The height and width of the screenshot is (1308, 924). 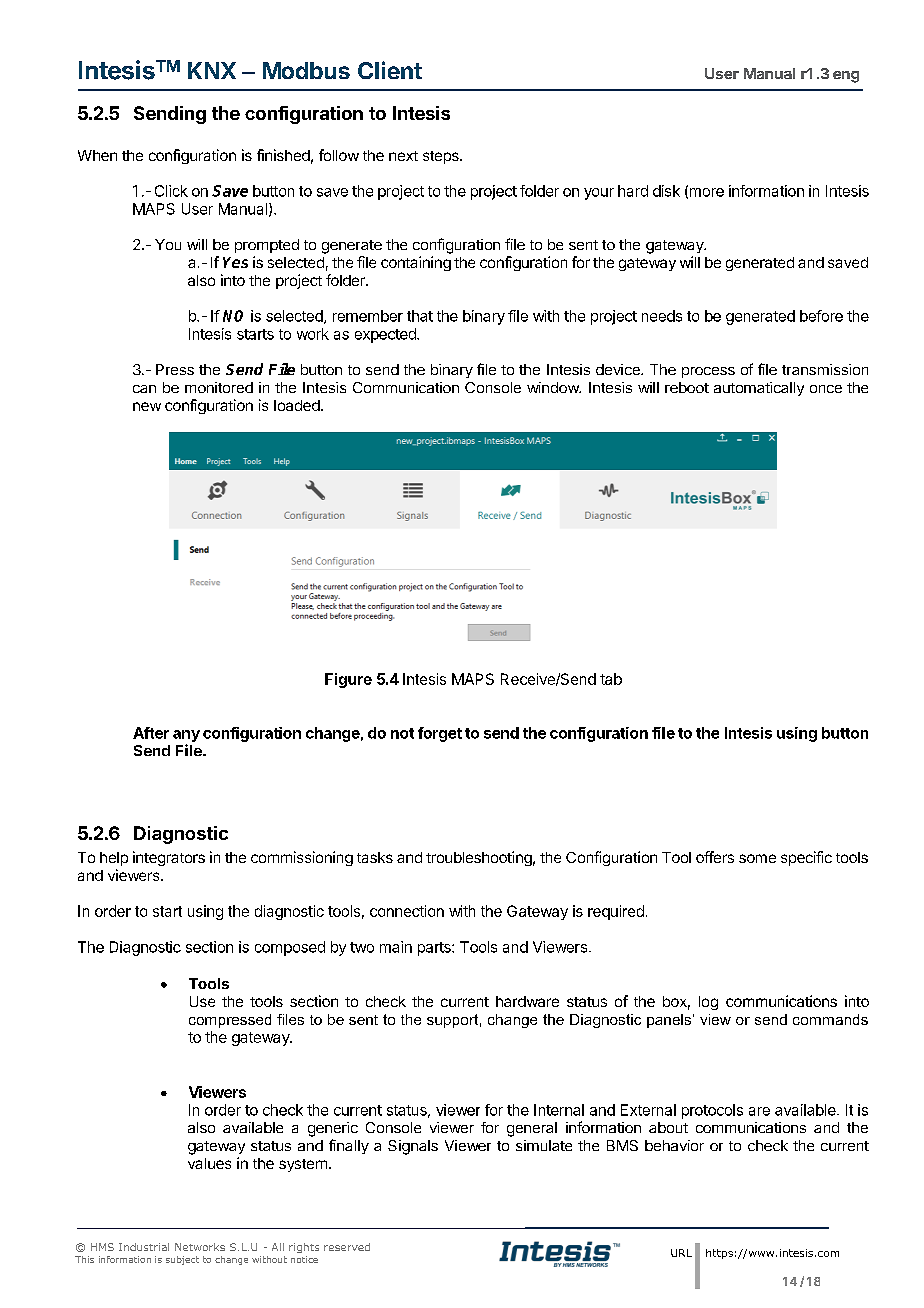 I want to click on steps, so click(x=442, y=157).
